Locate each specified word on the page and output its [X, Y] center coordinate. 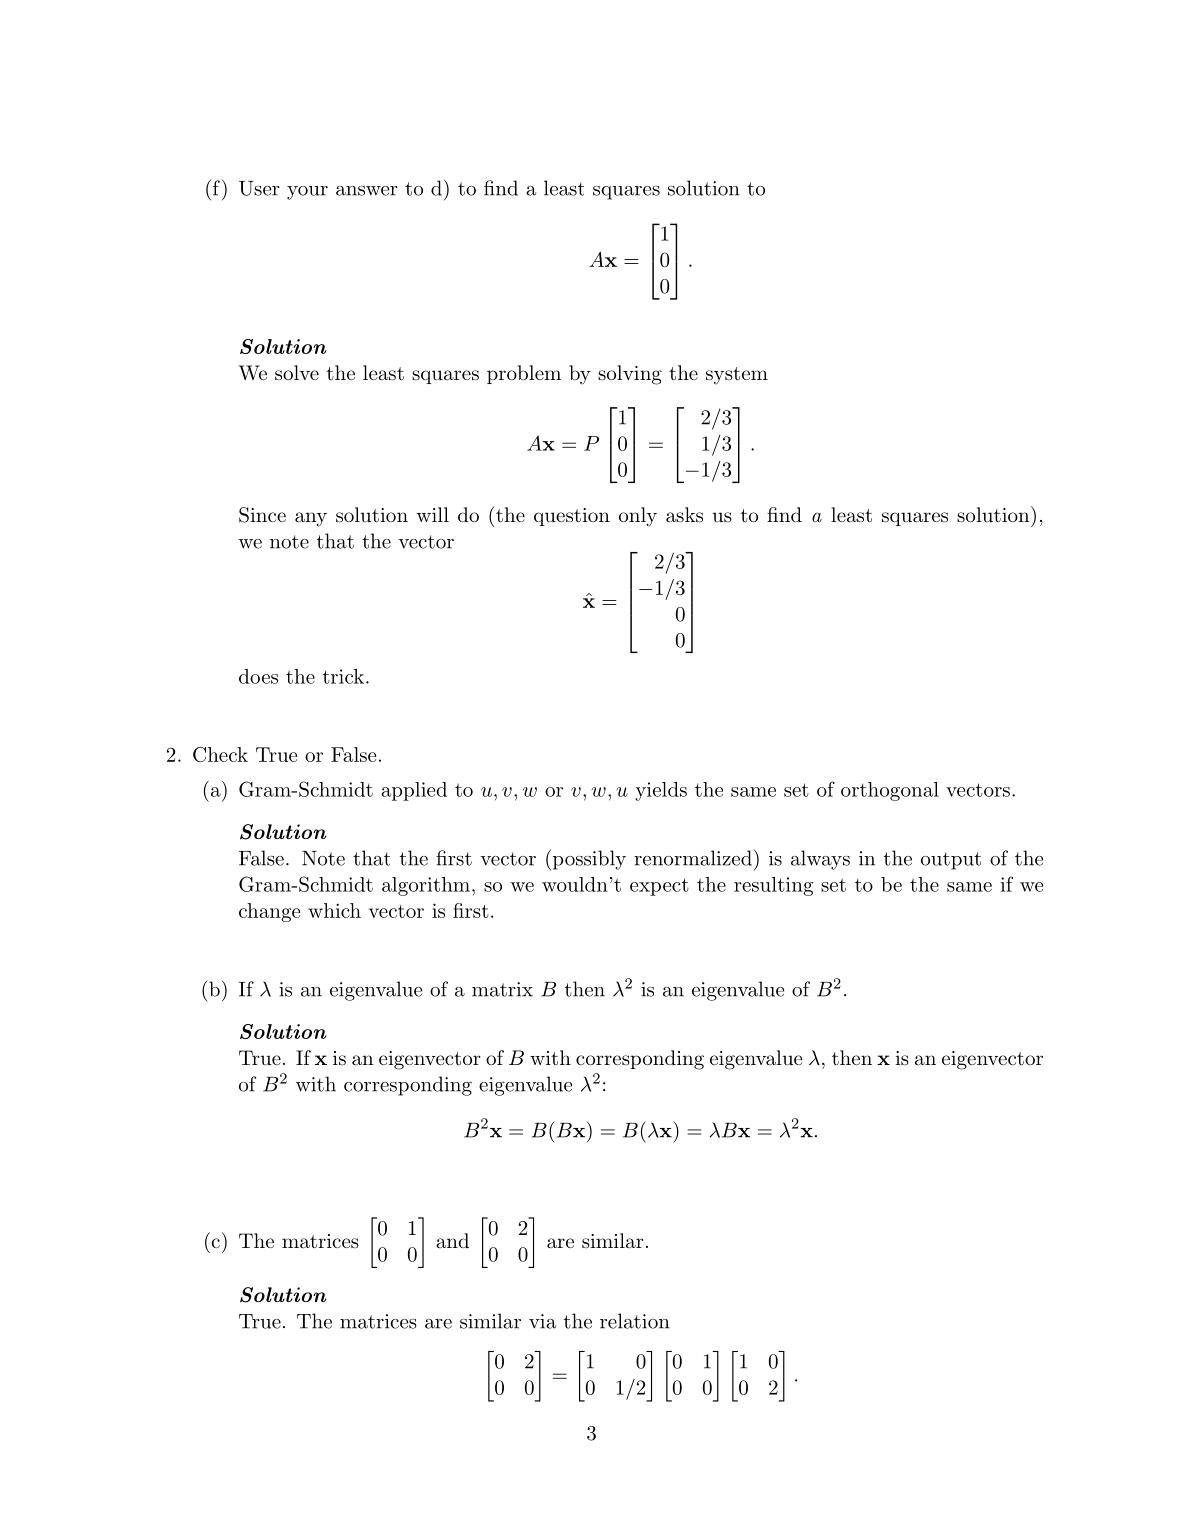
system [737, 376]
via [542, 1321]
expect [659, 887]
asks [684, 515]
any [311, 519]
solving [630, 375]
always [820, 860]
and [452, 1241]
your [307, 193]
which [334, 910]
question [572, 517]
